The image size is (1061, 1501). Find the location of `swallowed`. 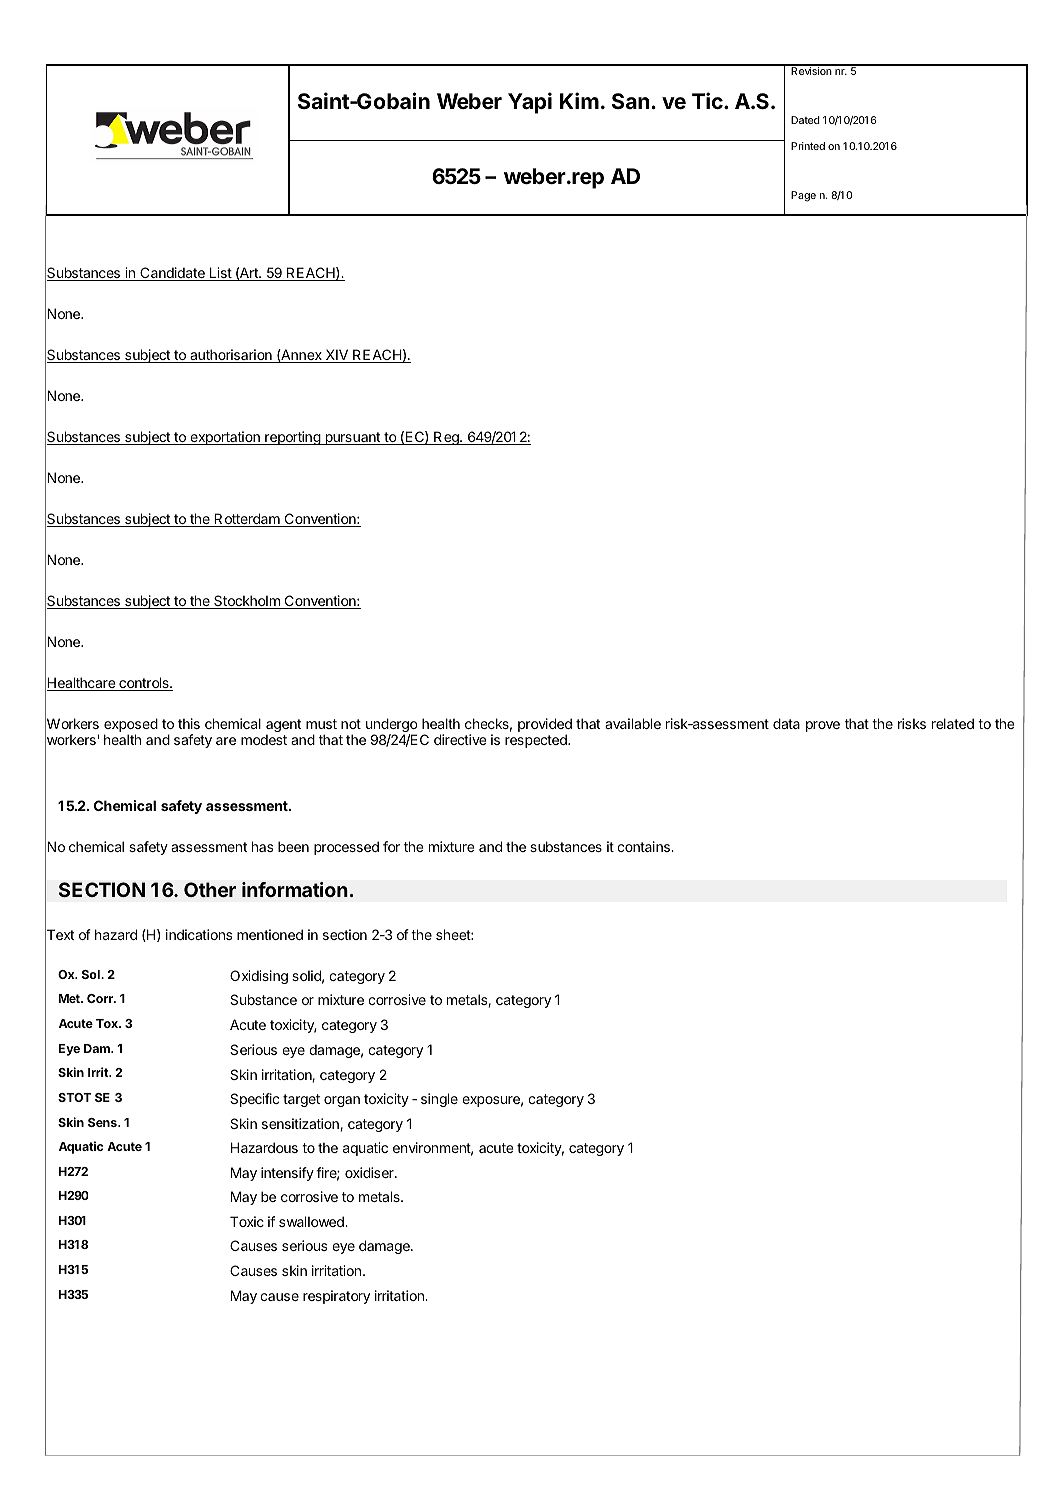

swallowed is located at coordinates (312, 1221).
